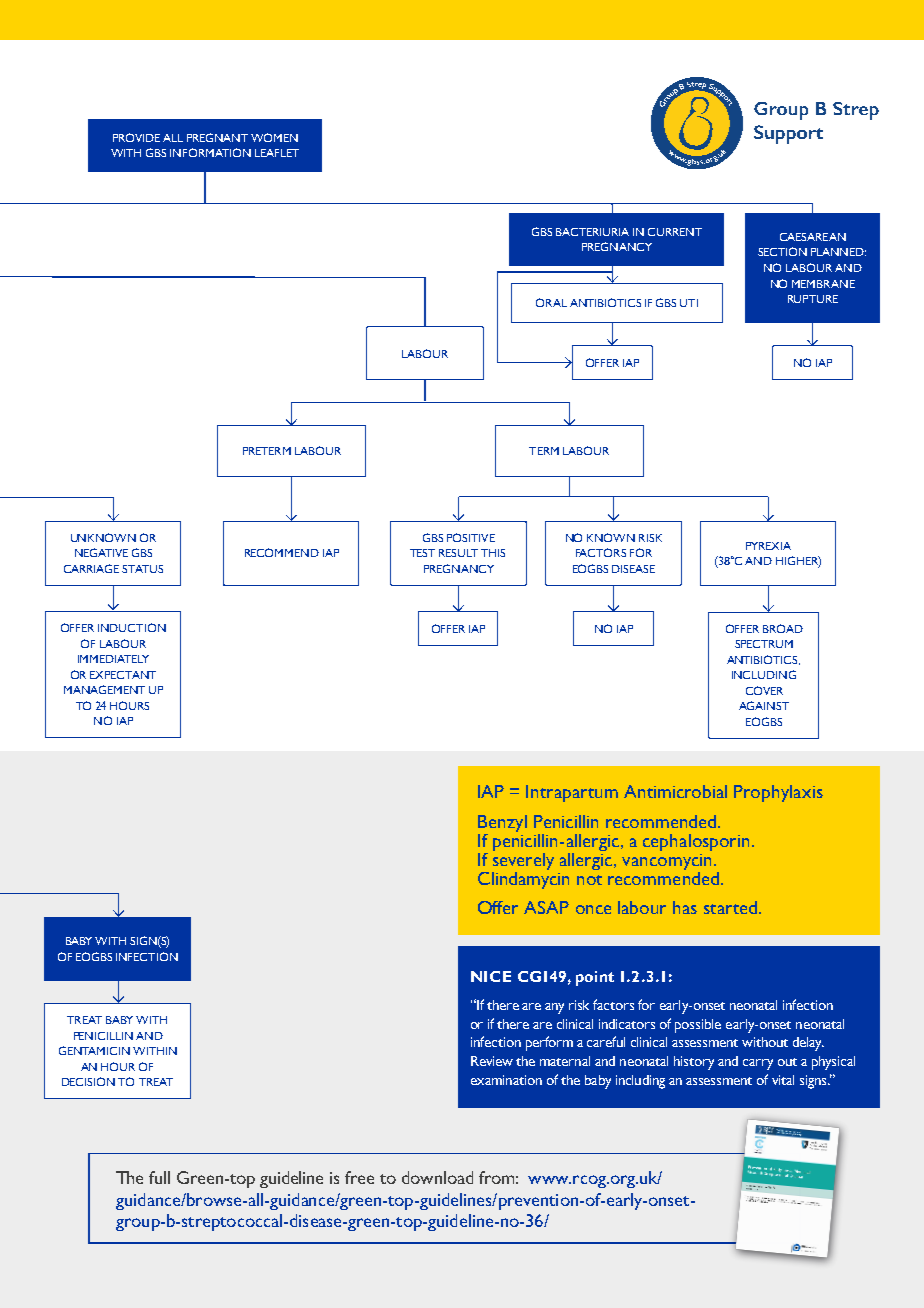 The height and width of the document is (1308, 924). Describe the element at coordinates (437, 1177) in the document. I see `download` at that location.
